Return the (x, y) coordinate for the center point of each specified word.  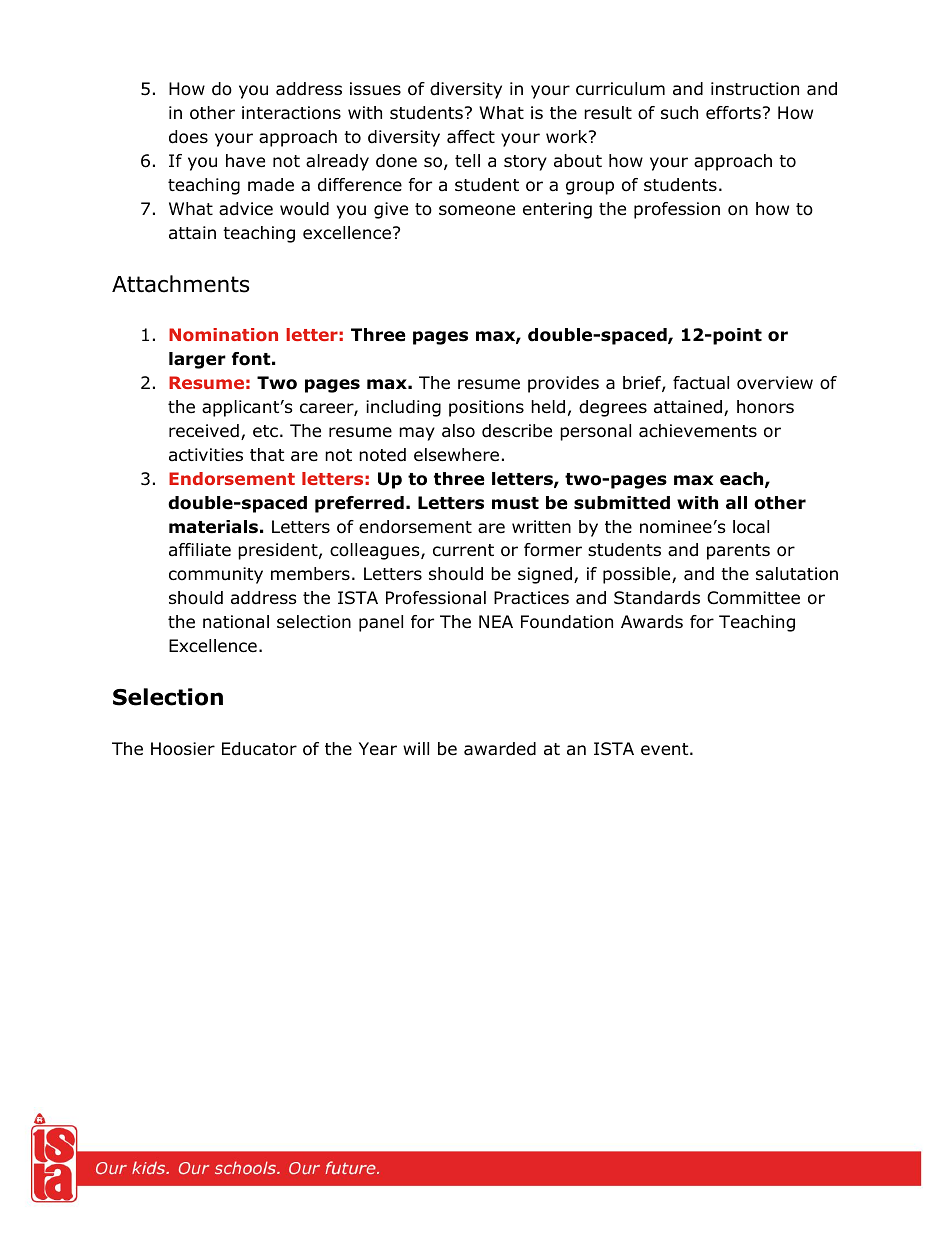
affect (471, 137)
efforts (733, 113)
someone (477, 210)
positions (486, 408)
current (463, 550)
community (216, 575)
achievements (698, 431)
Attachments (181, 284)
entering (557, 210)
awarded (500, 749)
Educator (259, 749)
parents (738, 552)
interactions (291, 113)
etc (265, 431)
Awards (652, 622)
